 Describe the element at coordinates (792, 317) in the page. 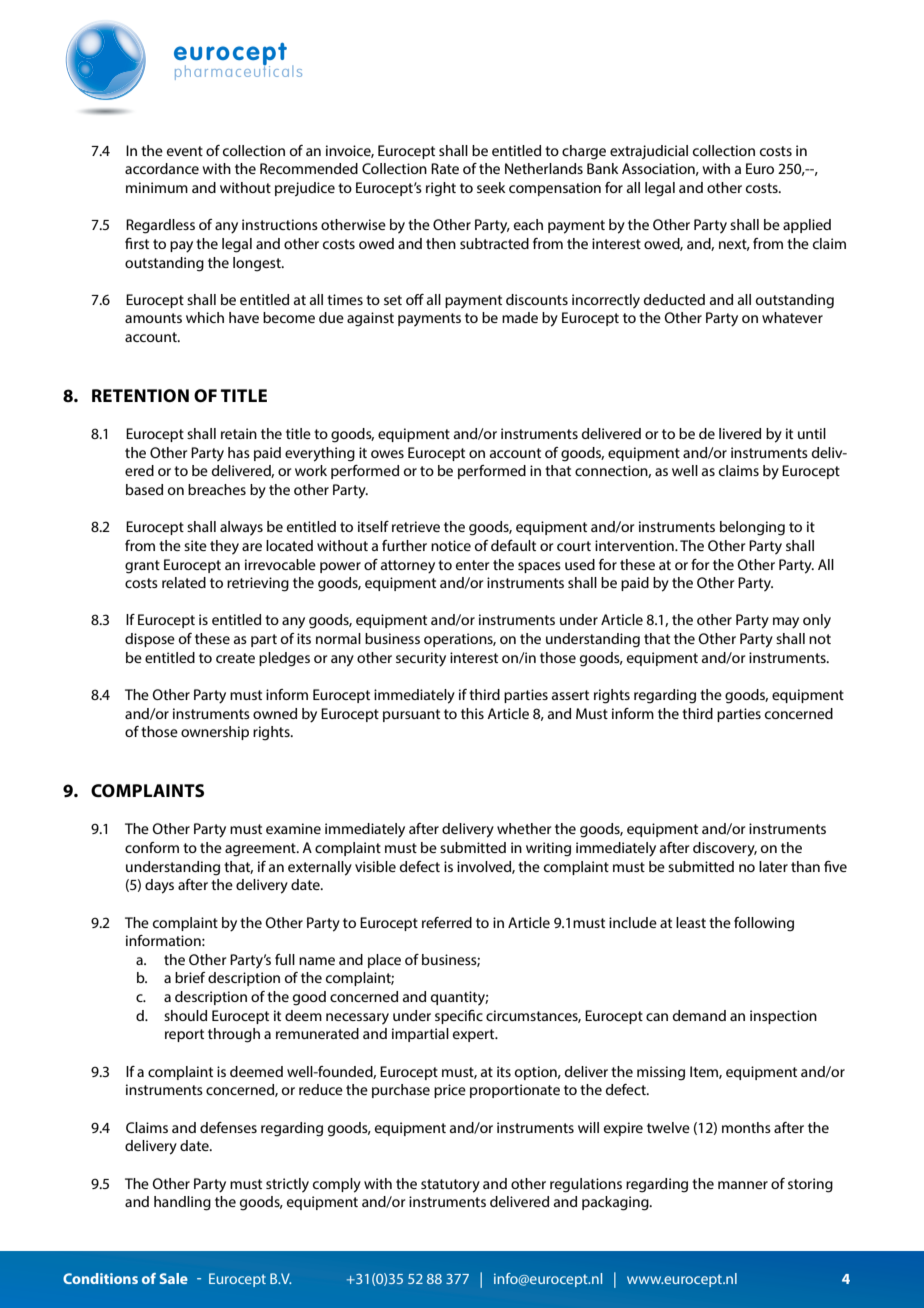

I see `whatever` at that location.
